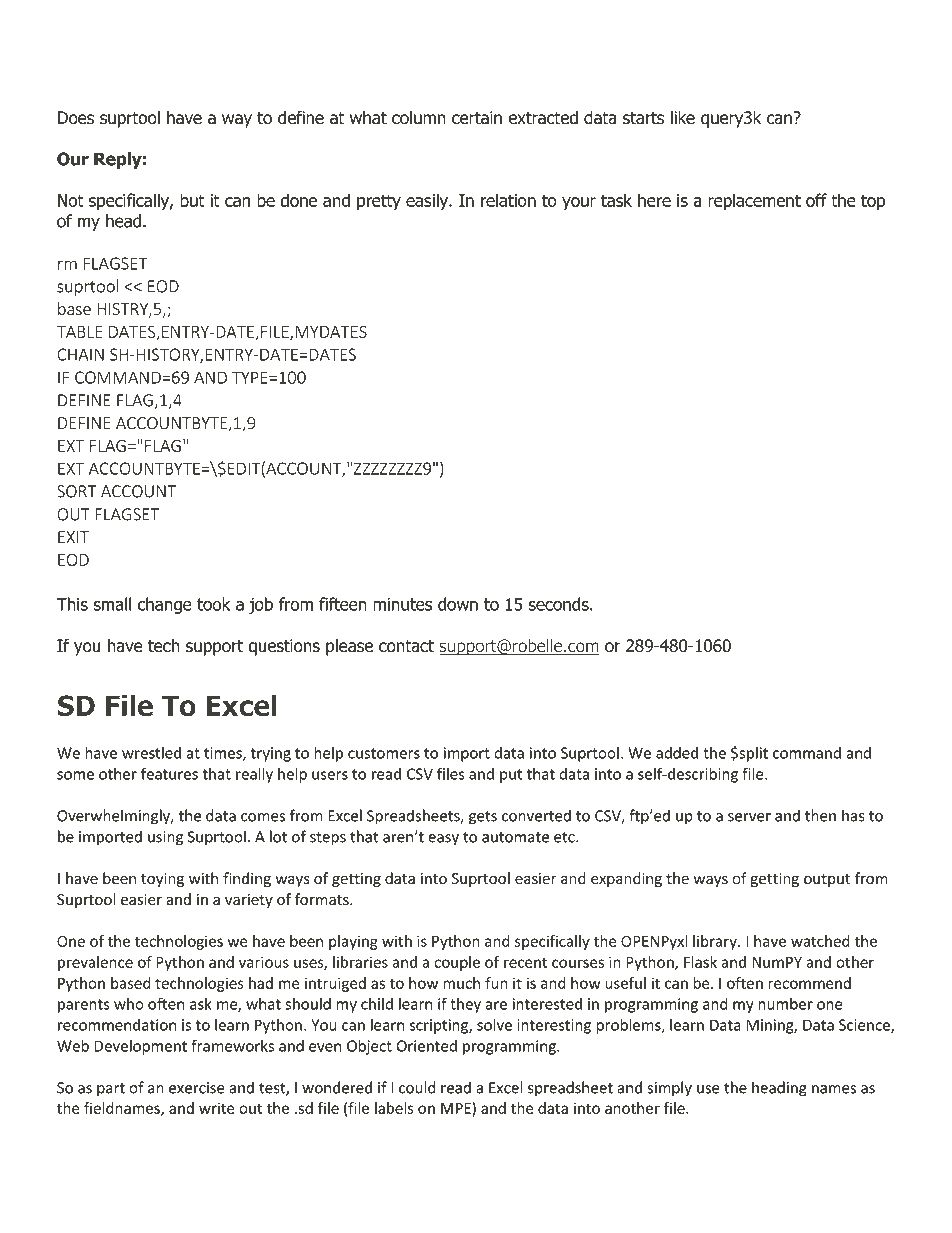 This screenshot has height=1233, width=952. I want to click on gets, so click(483, 818).
